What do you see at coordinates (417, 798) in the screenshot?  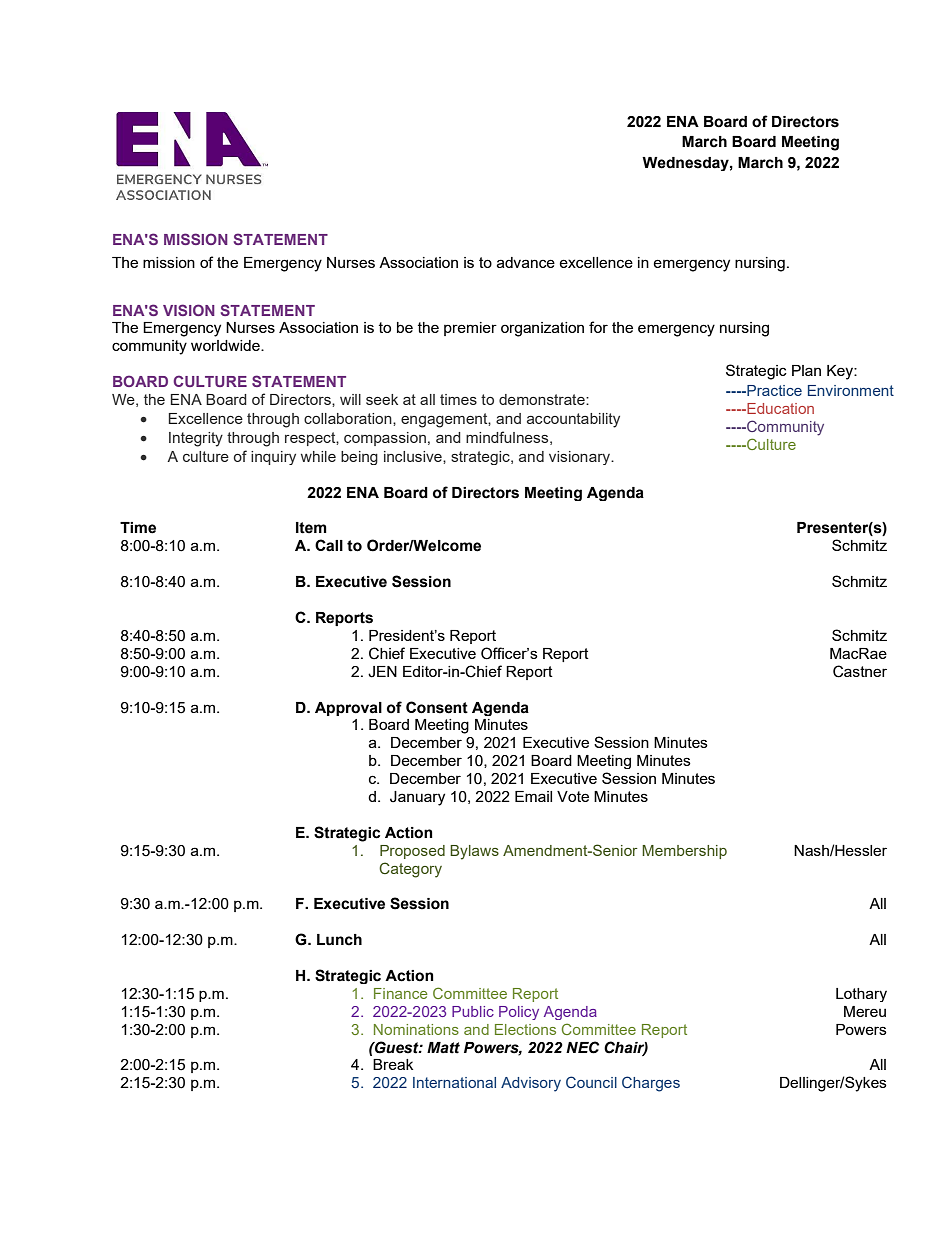 I see `January` at bounding box center [417, 798].
